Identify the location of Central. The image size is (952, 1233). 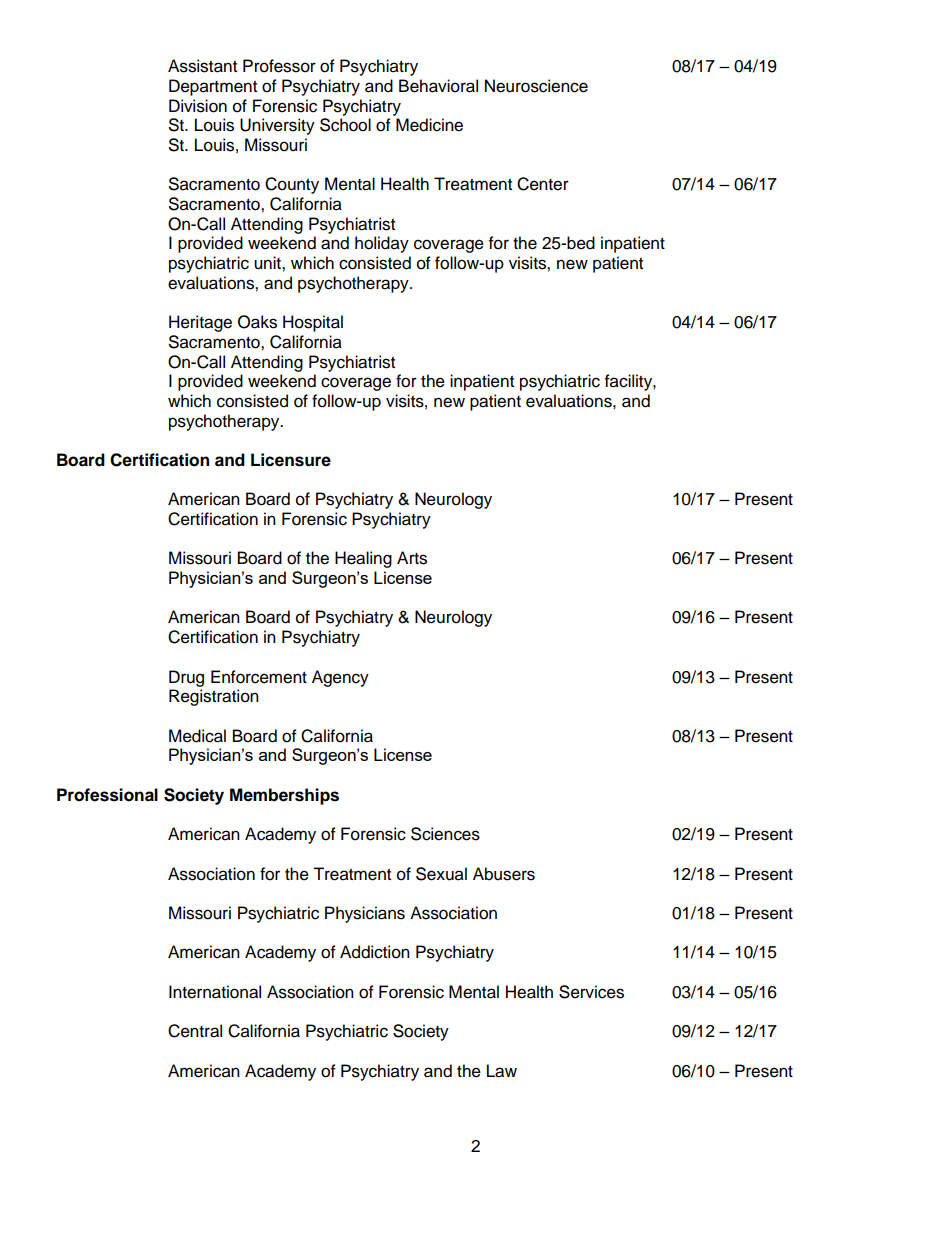
(195, 1031).
